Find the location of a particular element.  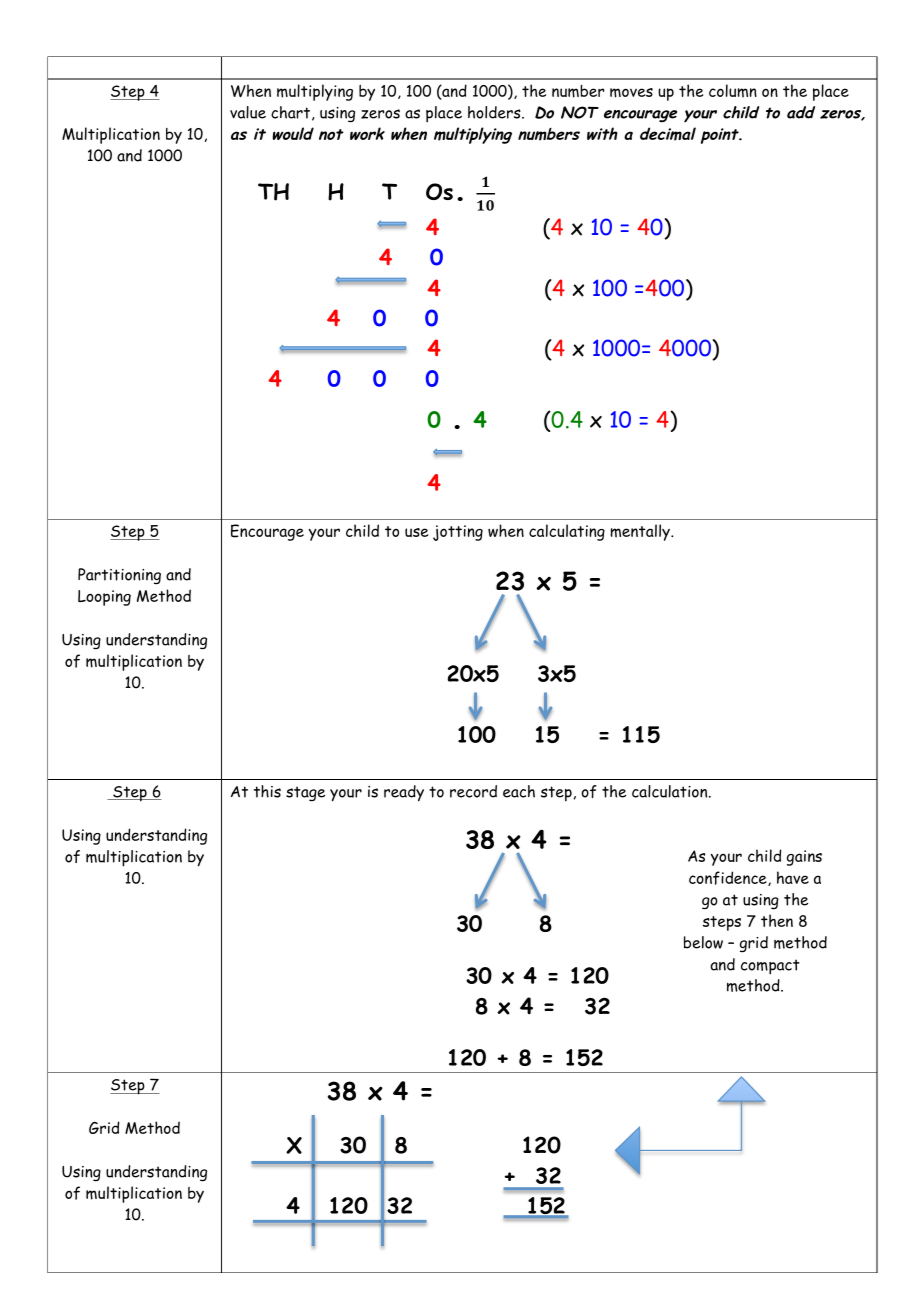

jotting is located at coordinates (458, 533).
